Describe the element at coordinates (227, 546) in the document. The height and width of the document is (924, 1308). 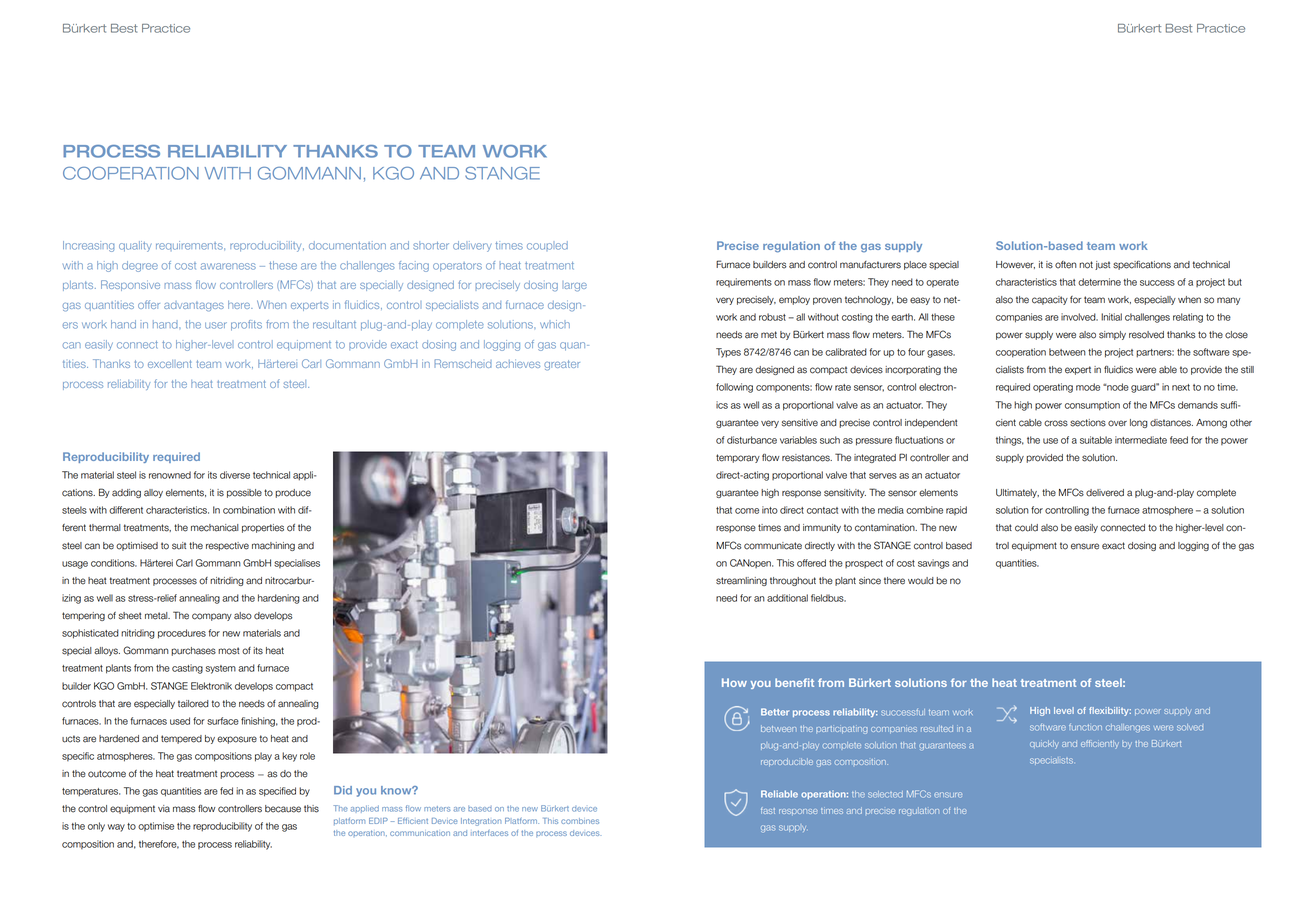
I see `respective` at that location.
